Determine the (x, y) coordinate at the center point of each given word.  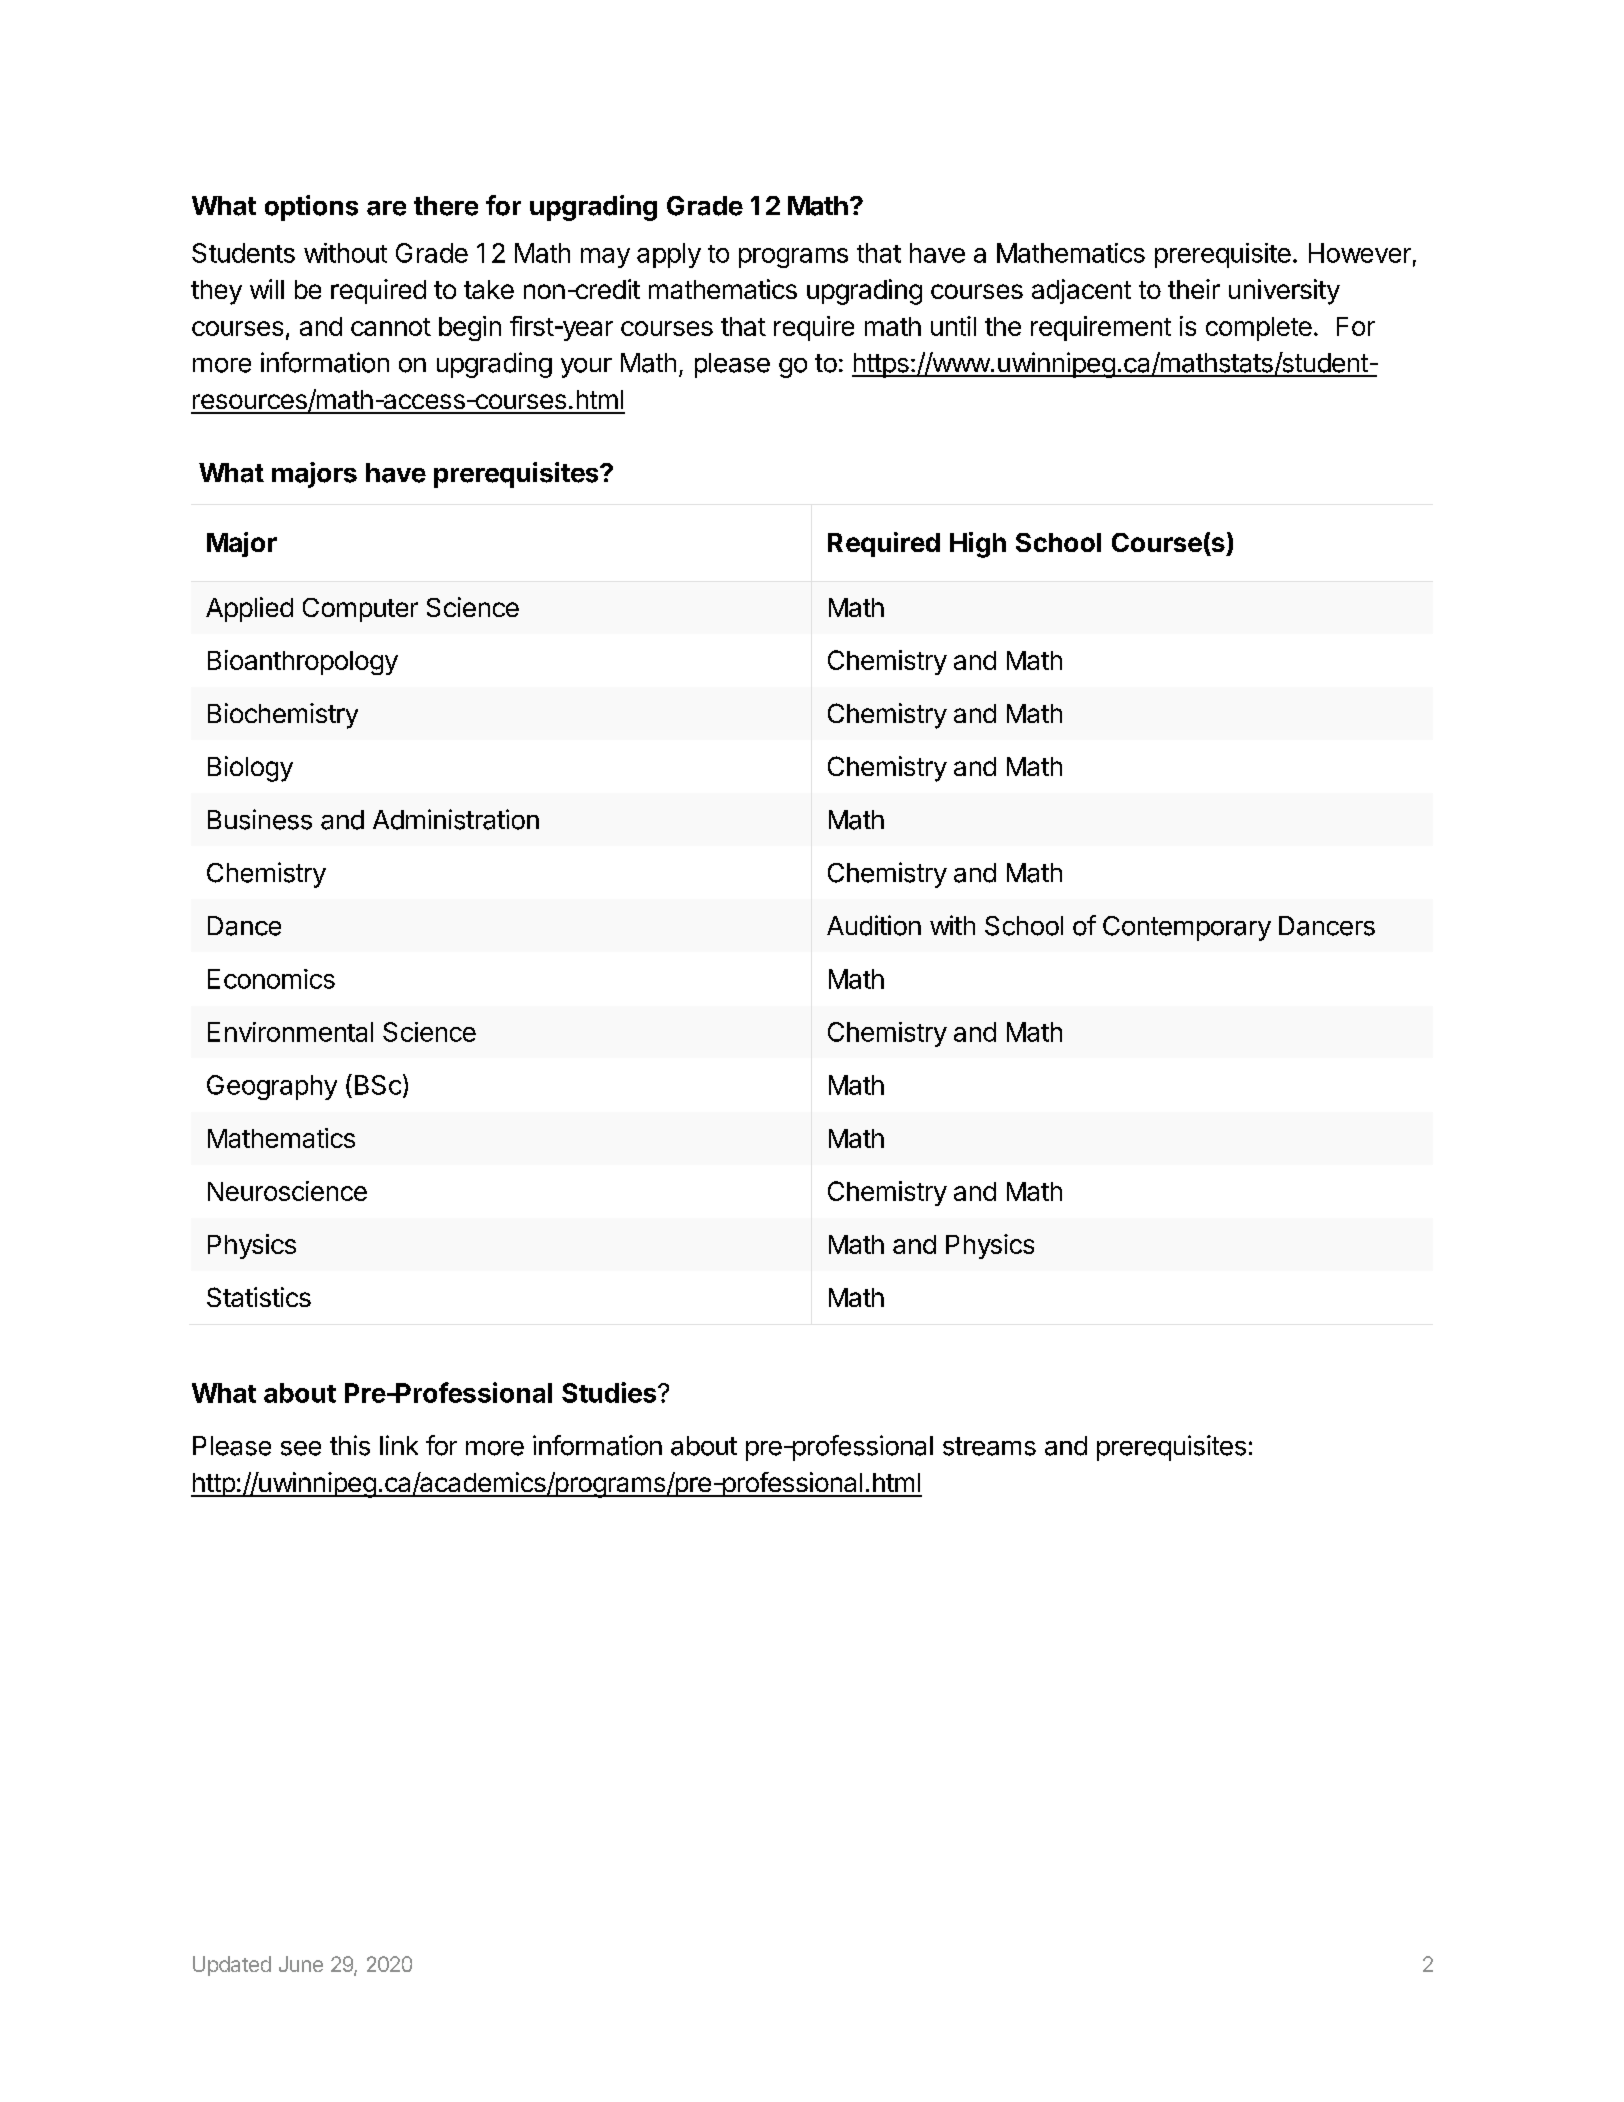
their (1194, 289)
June (301, 1964)
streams (989, 1446)
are (386, 208)
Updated (232, 1966)
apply (669, 255)
